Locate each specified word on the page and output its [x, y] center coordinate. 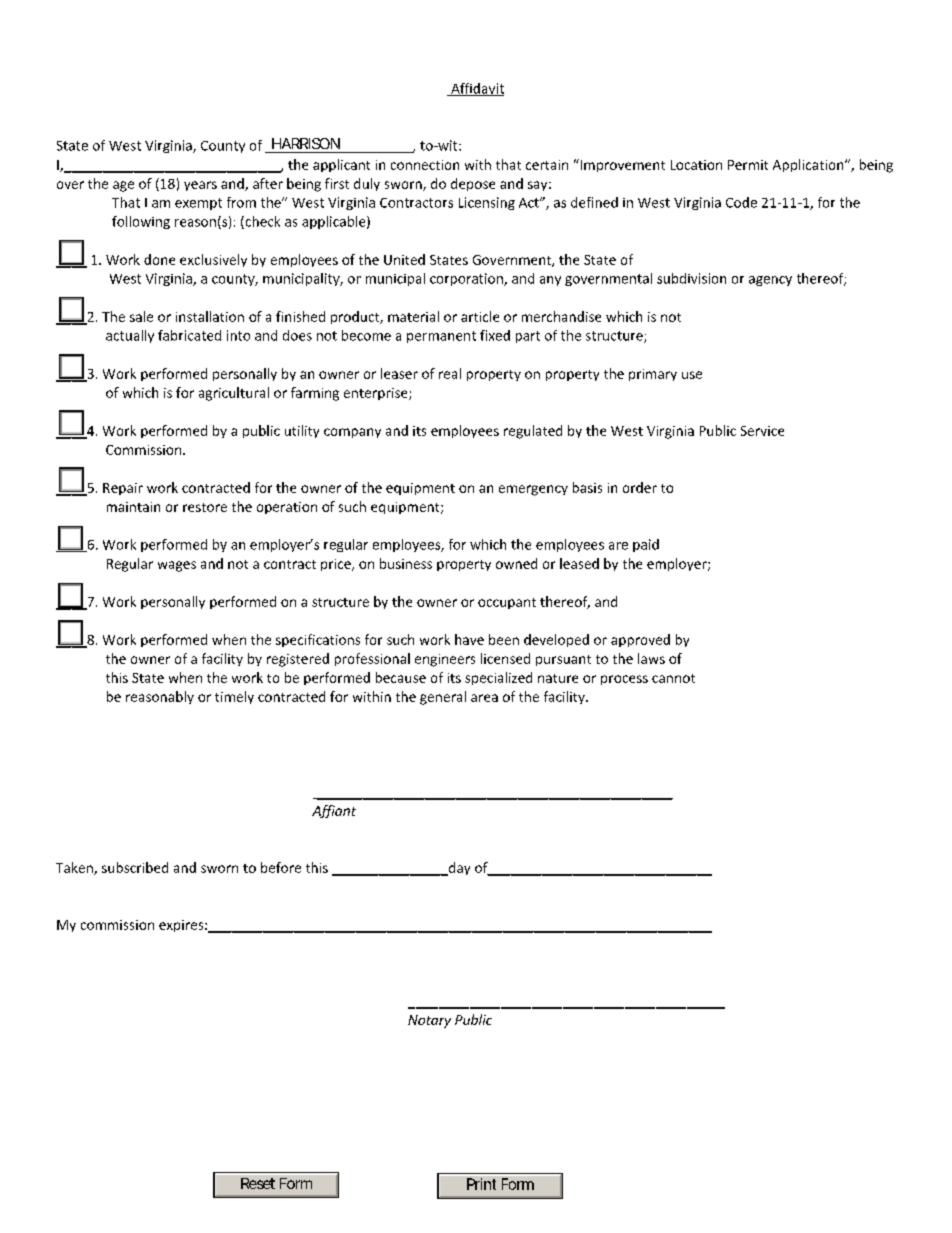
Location [696, 165]
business [406, 563]
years [200, 186]
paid [646, 545]
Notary [429, 1021]
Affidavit [476, 89]
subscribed [135, 867]
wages [177, 566]
